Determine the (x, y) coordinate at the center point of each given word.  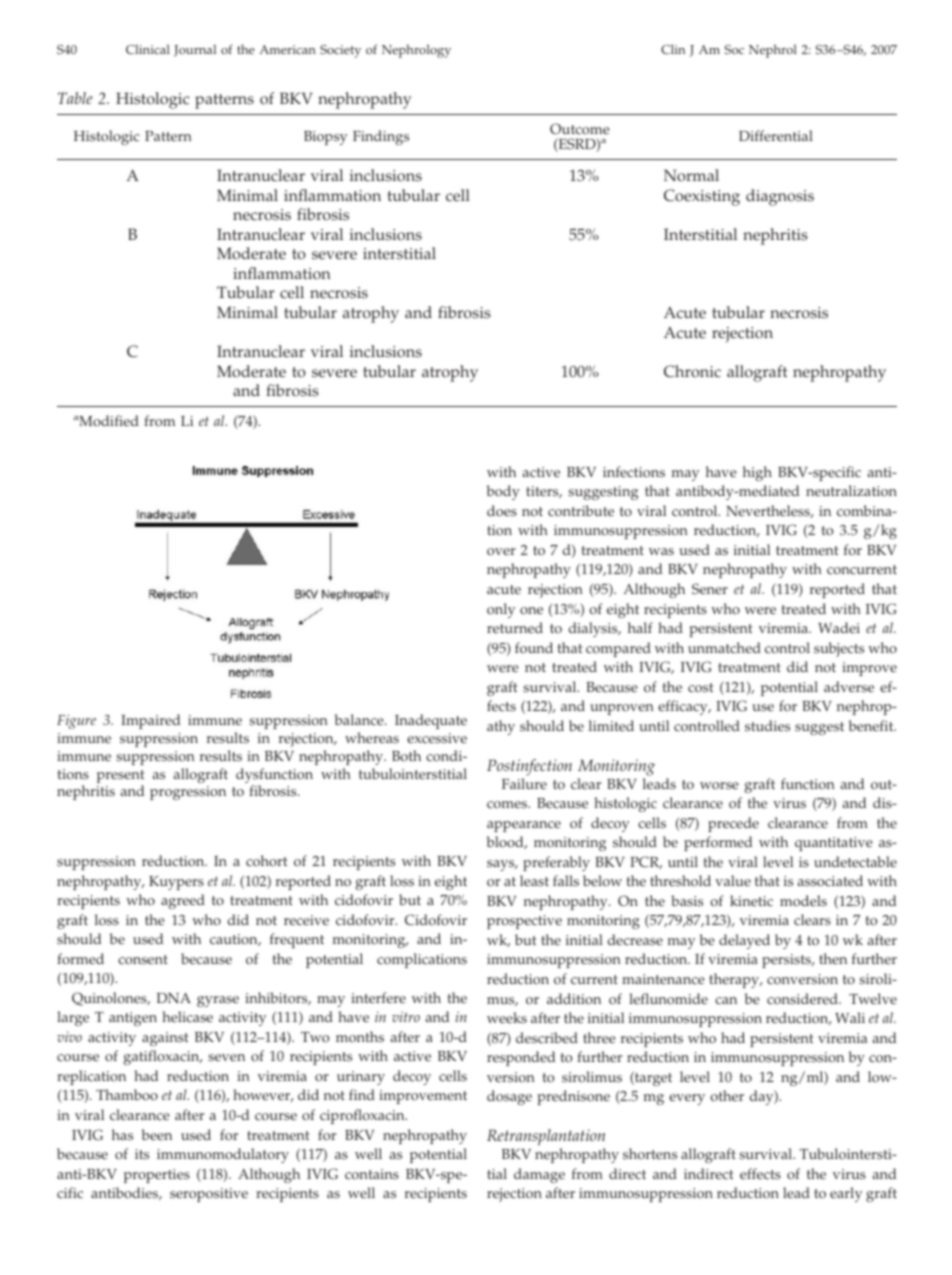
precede (733, 824)
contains (372, 1174)
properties (157, 1176)
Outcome (580, 129)
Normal (691, 175)
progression (188, 793)
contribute (581, 511)
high (757, 473)
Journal (195, 50)
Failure (524, 784)
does (502, 511)
